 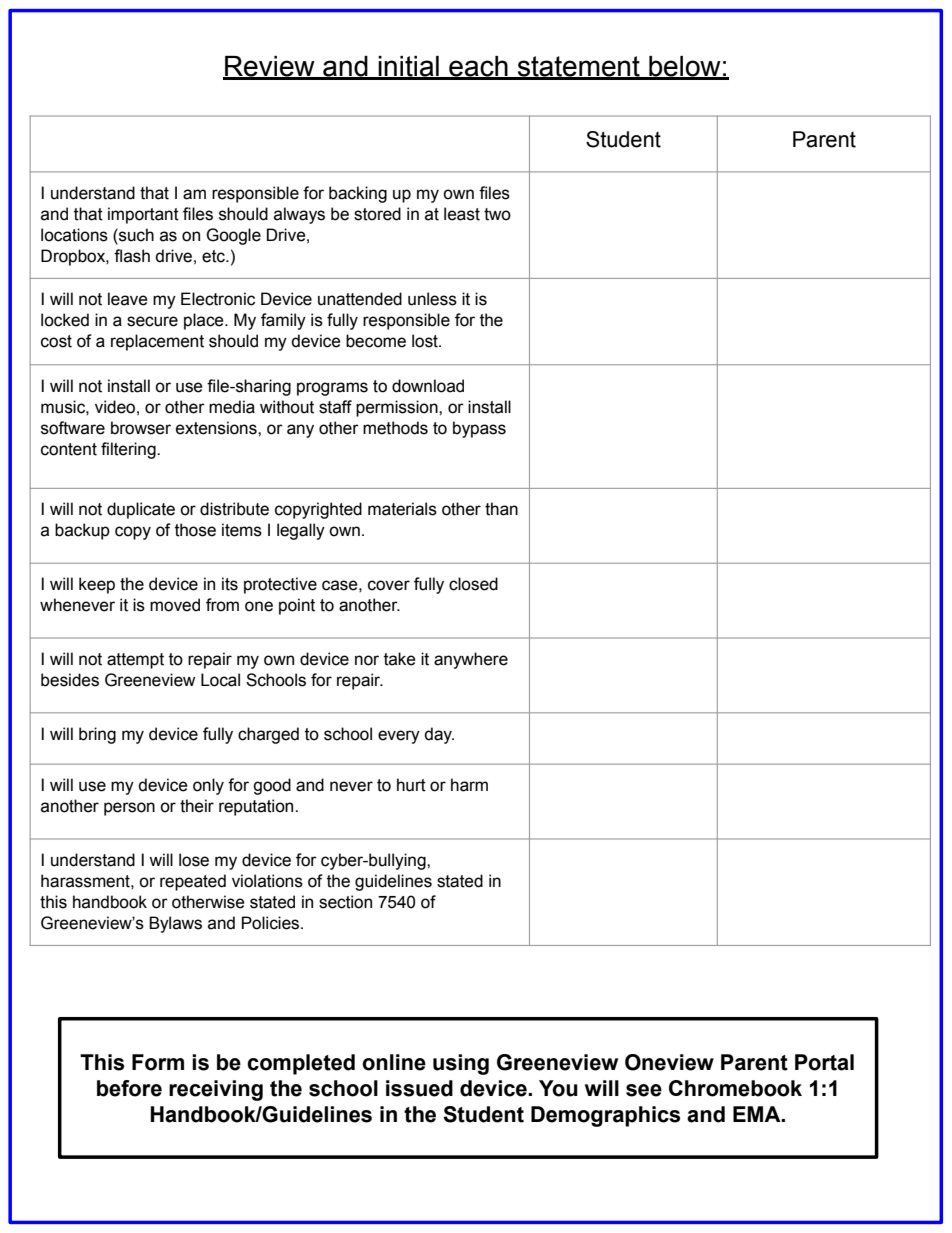 What do you see at coordinates (462, 214) in the screenshot?
I see `least` at bounding box center [462, 214].
